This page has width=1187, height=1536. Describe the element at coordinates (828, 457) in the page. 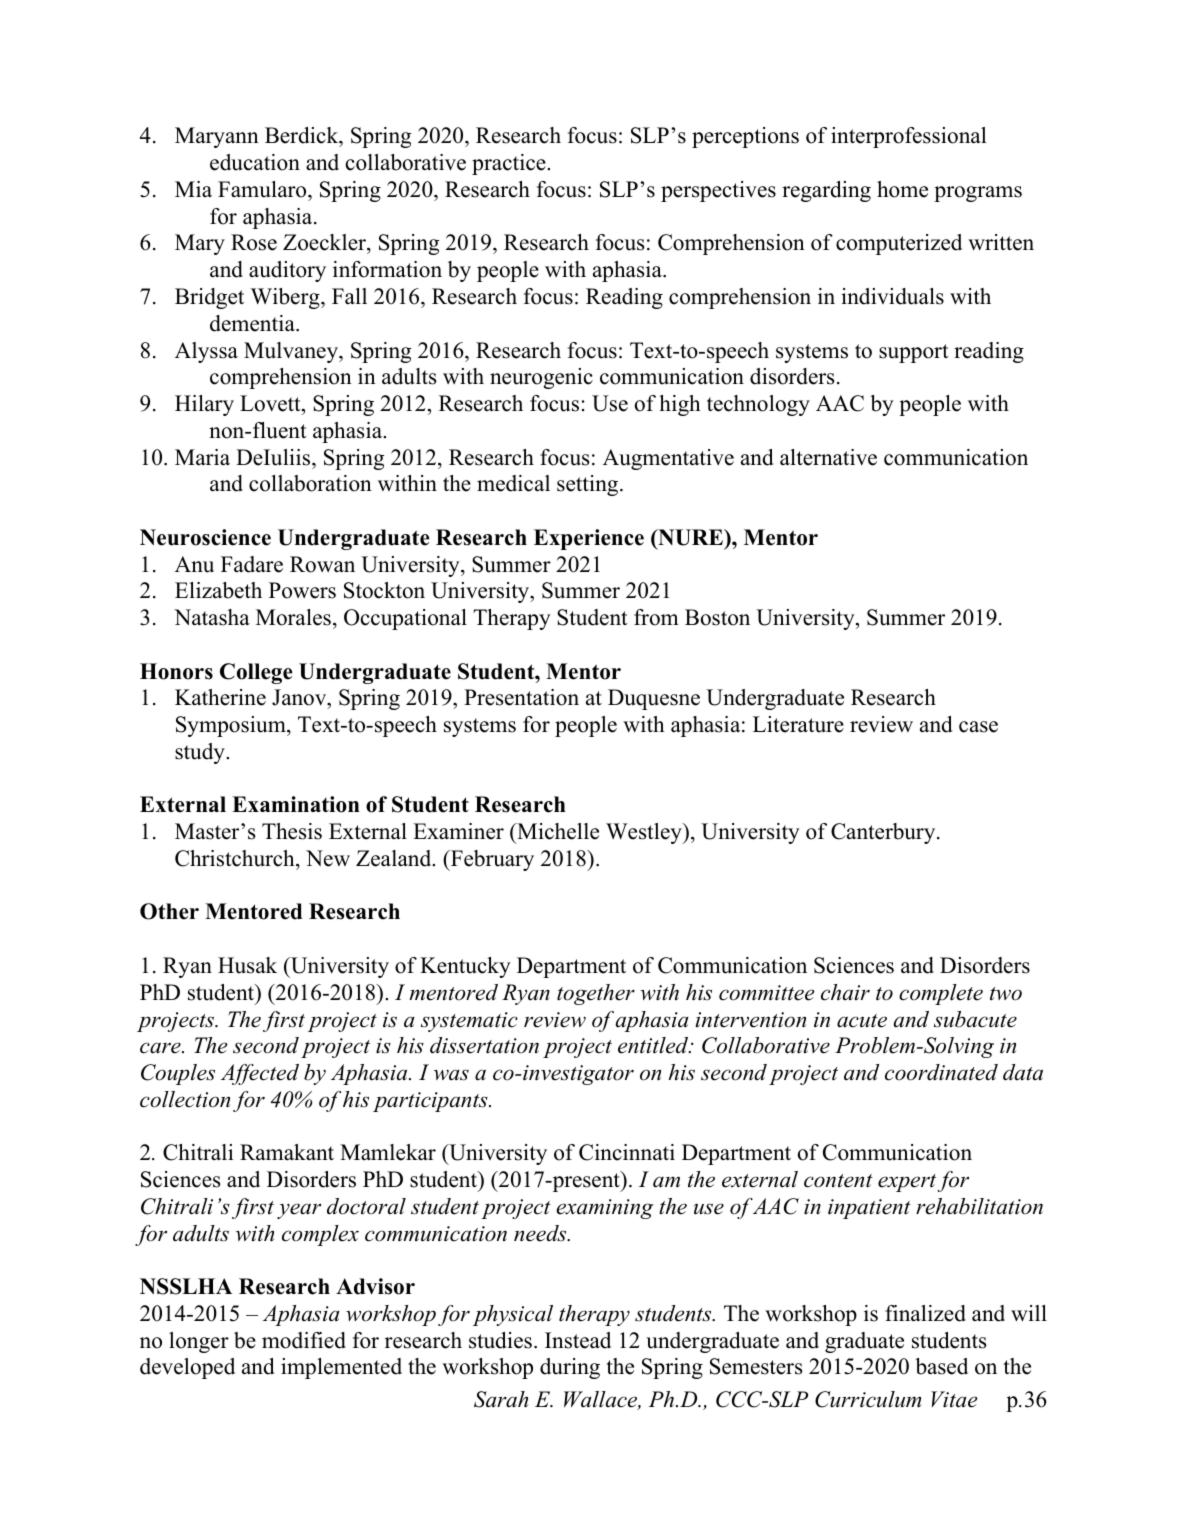

I see `alternative` at that location.
